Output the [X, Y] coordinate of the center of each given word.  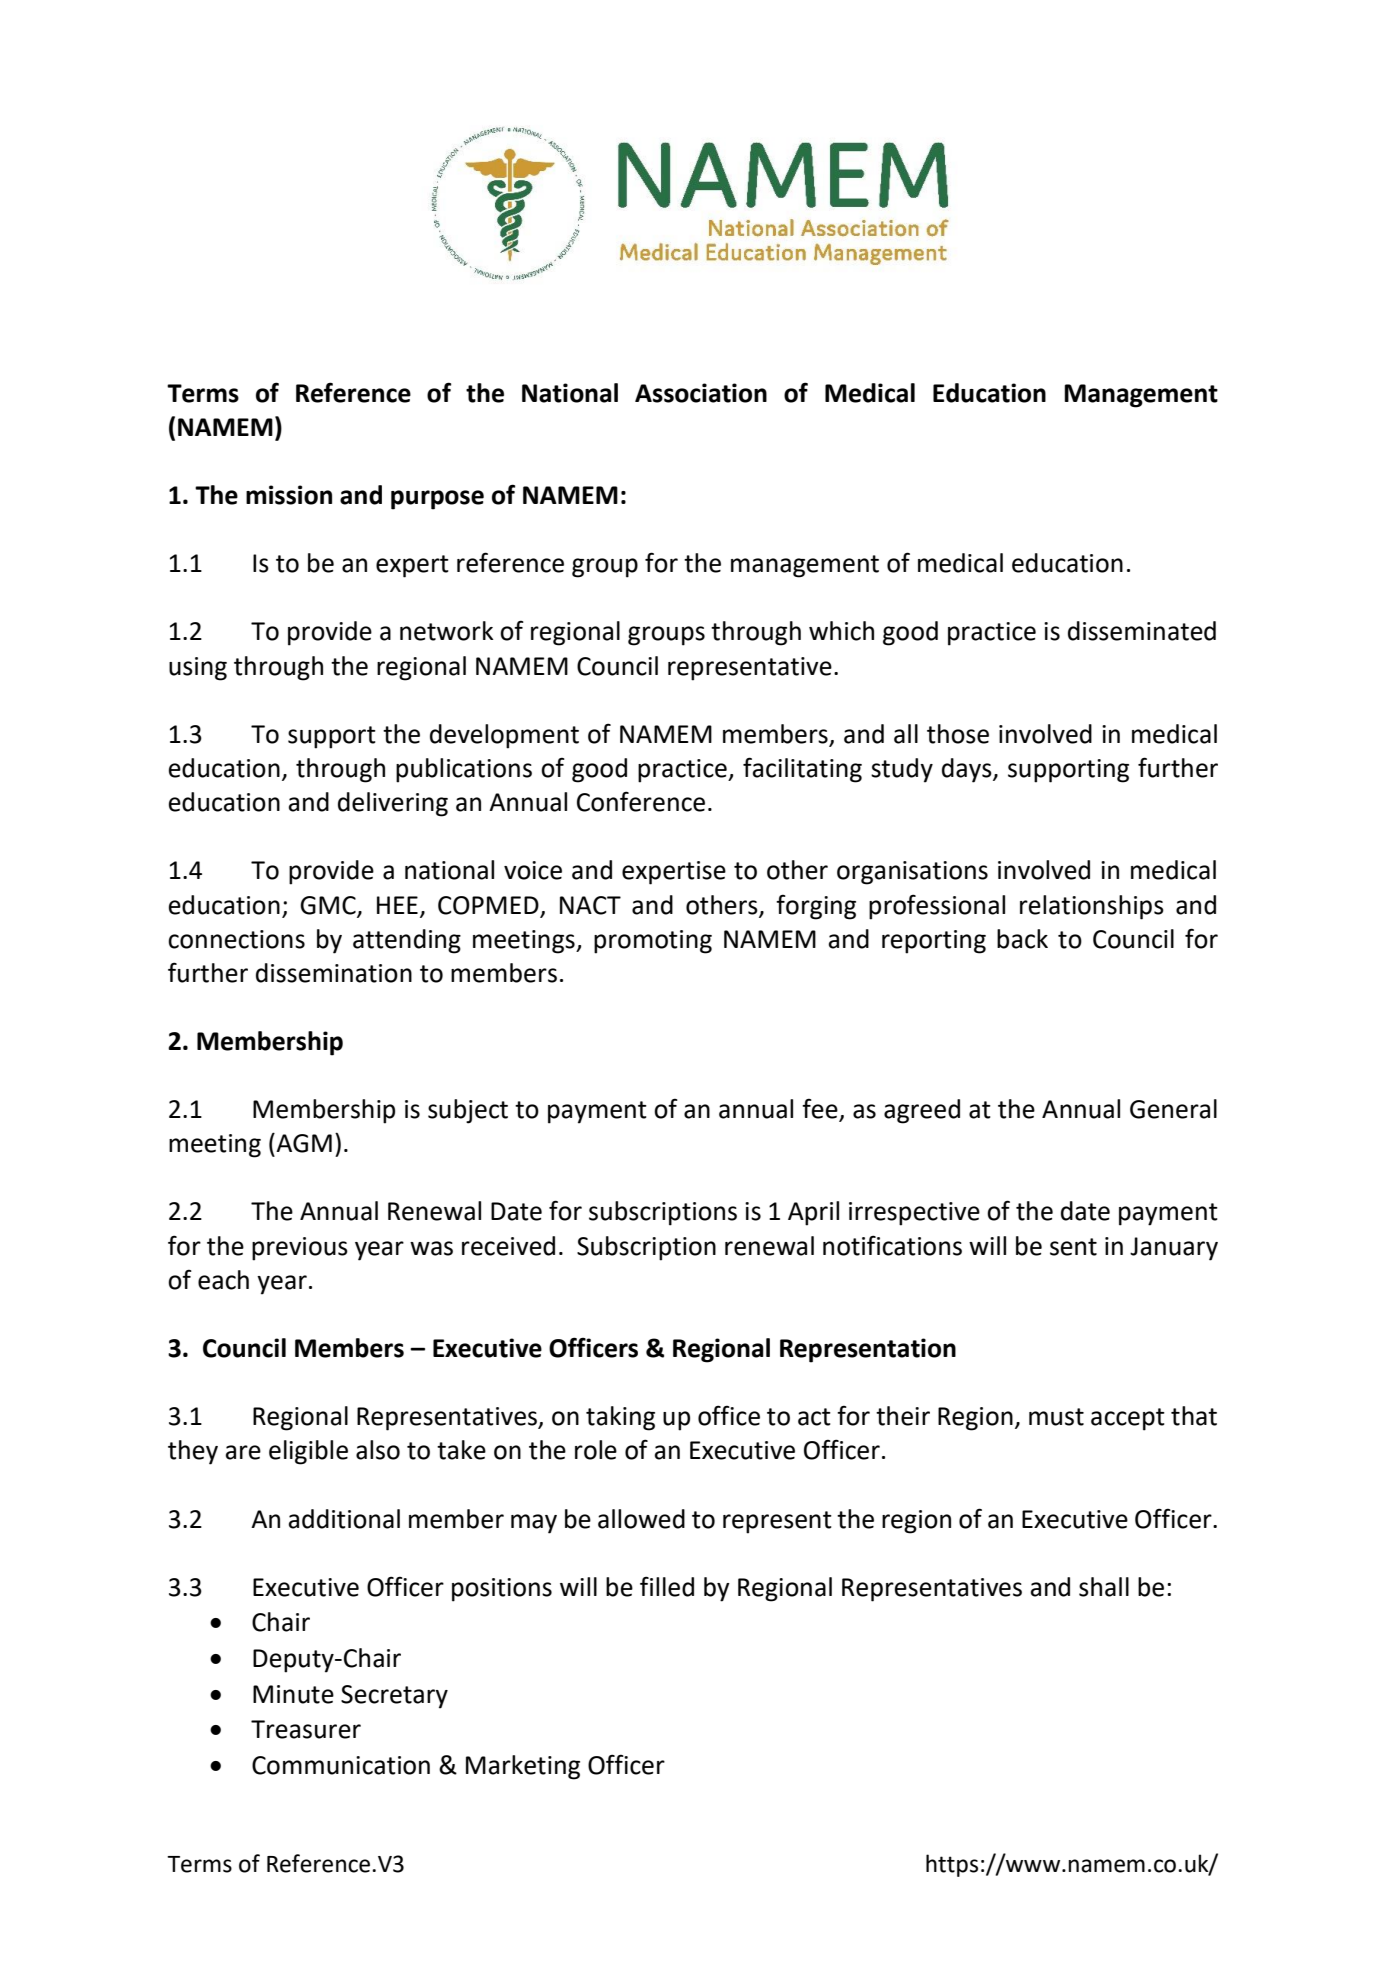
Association [701, 393]
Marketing [523, 1767]
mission [289, 495]
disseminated [1142, 631]
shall [1104, 1587]
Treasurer [306, 1729]
